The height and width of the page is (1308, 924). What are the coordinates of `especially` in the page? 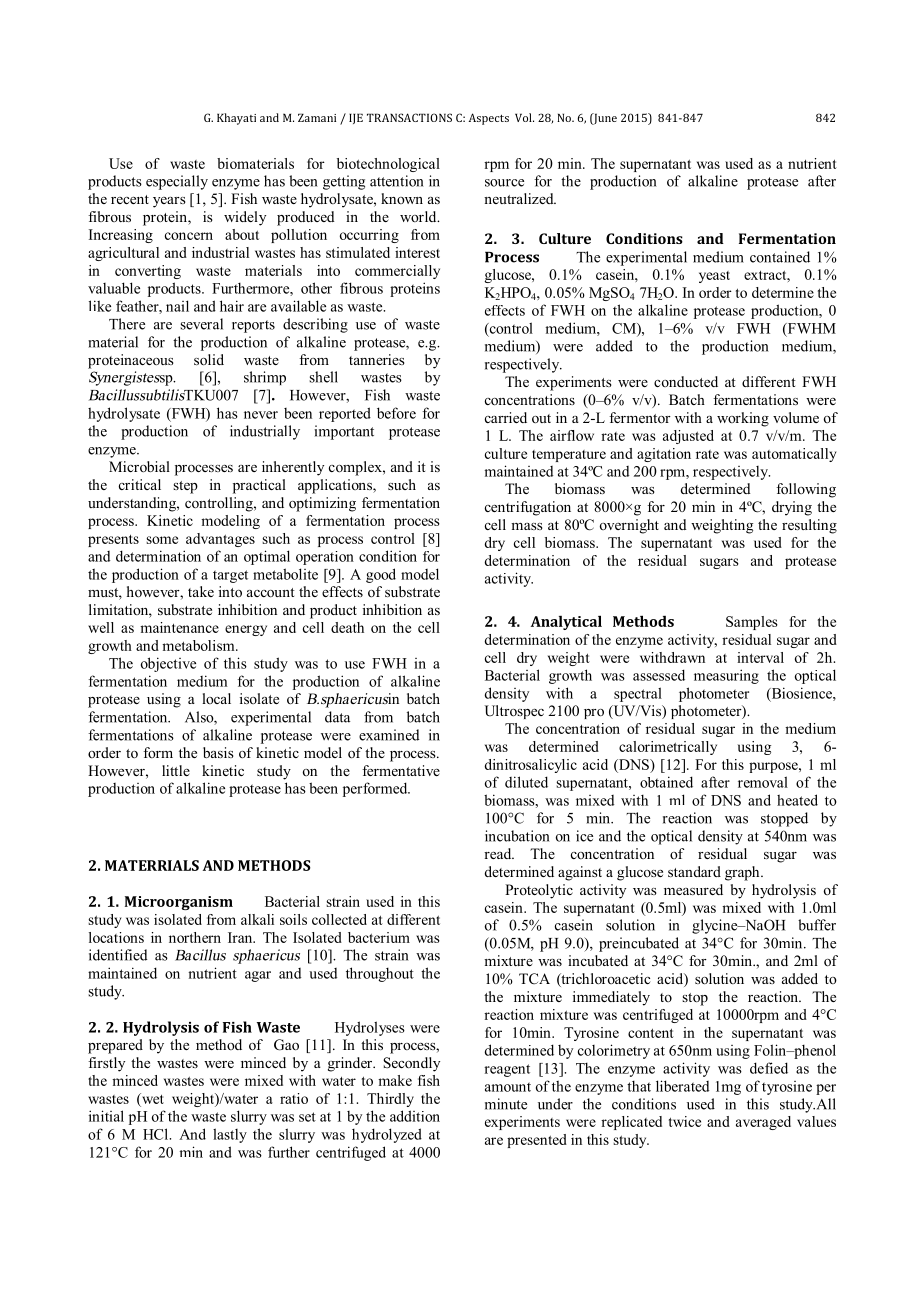 It's located at (177, 182).
